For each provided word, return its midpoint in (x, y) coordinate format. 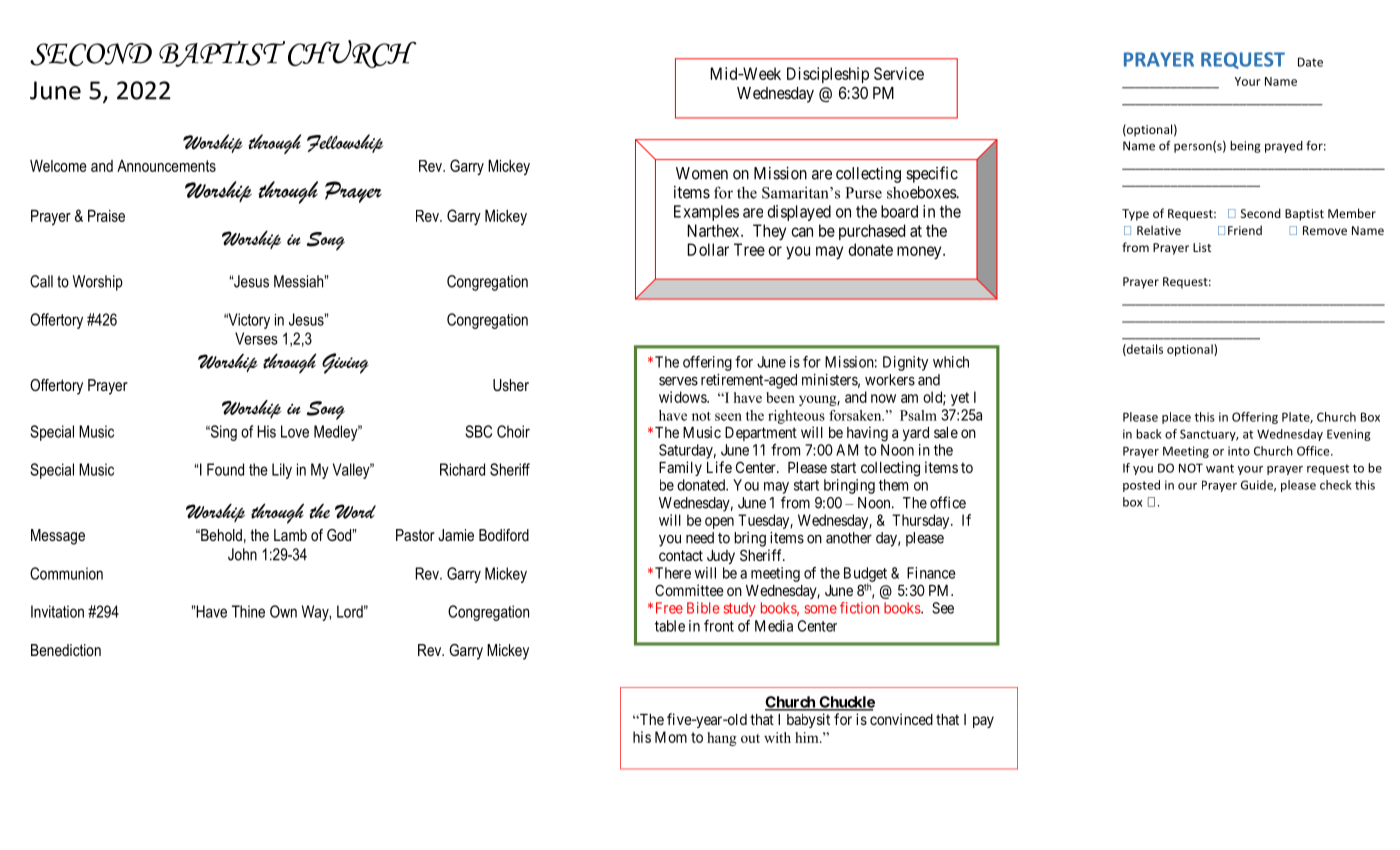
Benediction (66, 650)
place (1176, 418)
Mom (671, 737)
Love (295, 431)
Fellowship (345, 143)
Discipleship (828, 75)
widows (683, 397)
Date (1310, 62)
